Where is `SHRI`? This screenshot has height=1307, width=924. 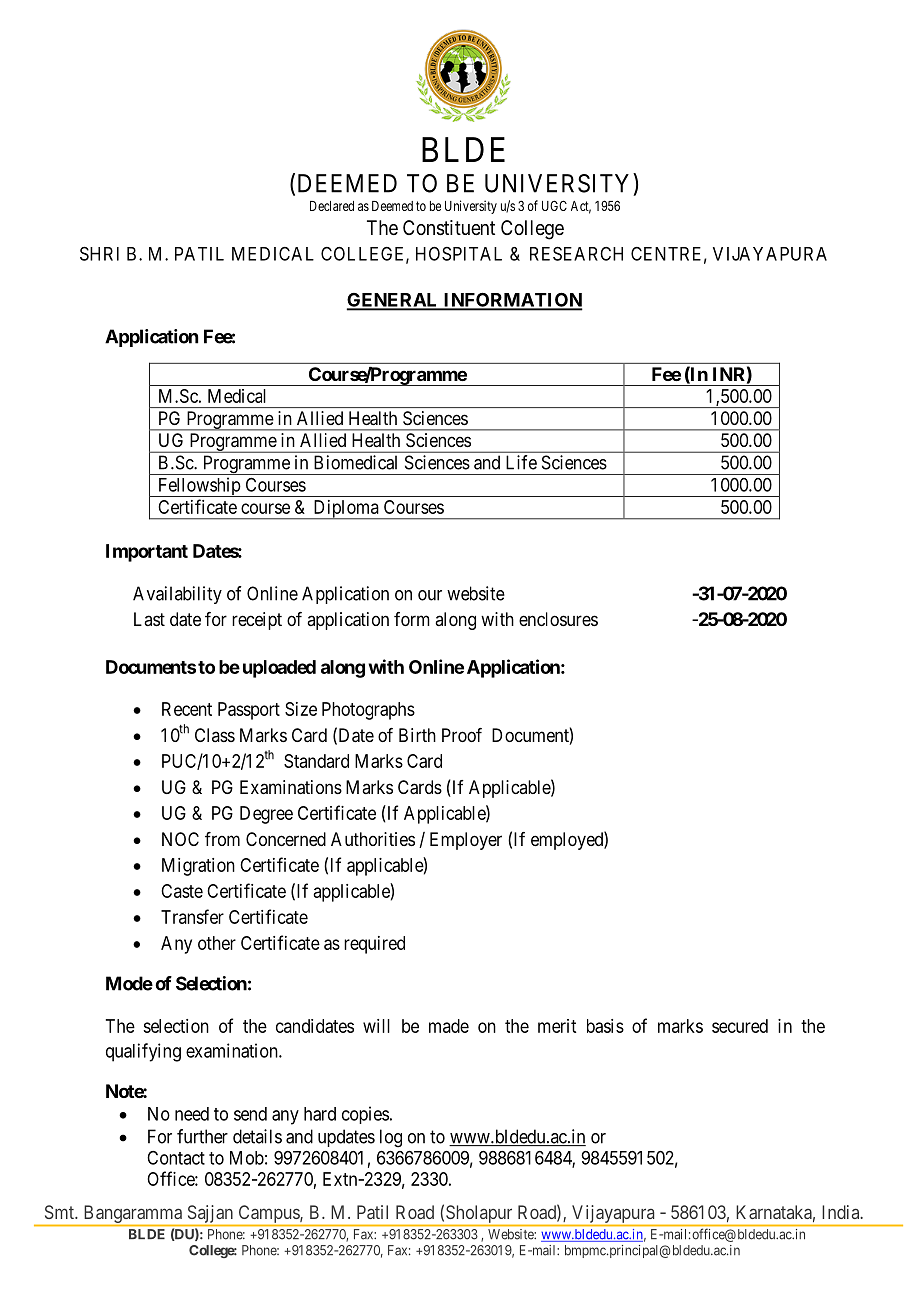 SHRI is located at coordinates (99, 253).
